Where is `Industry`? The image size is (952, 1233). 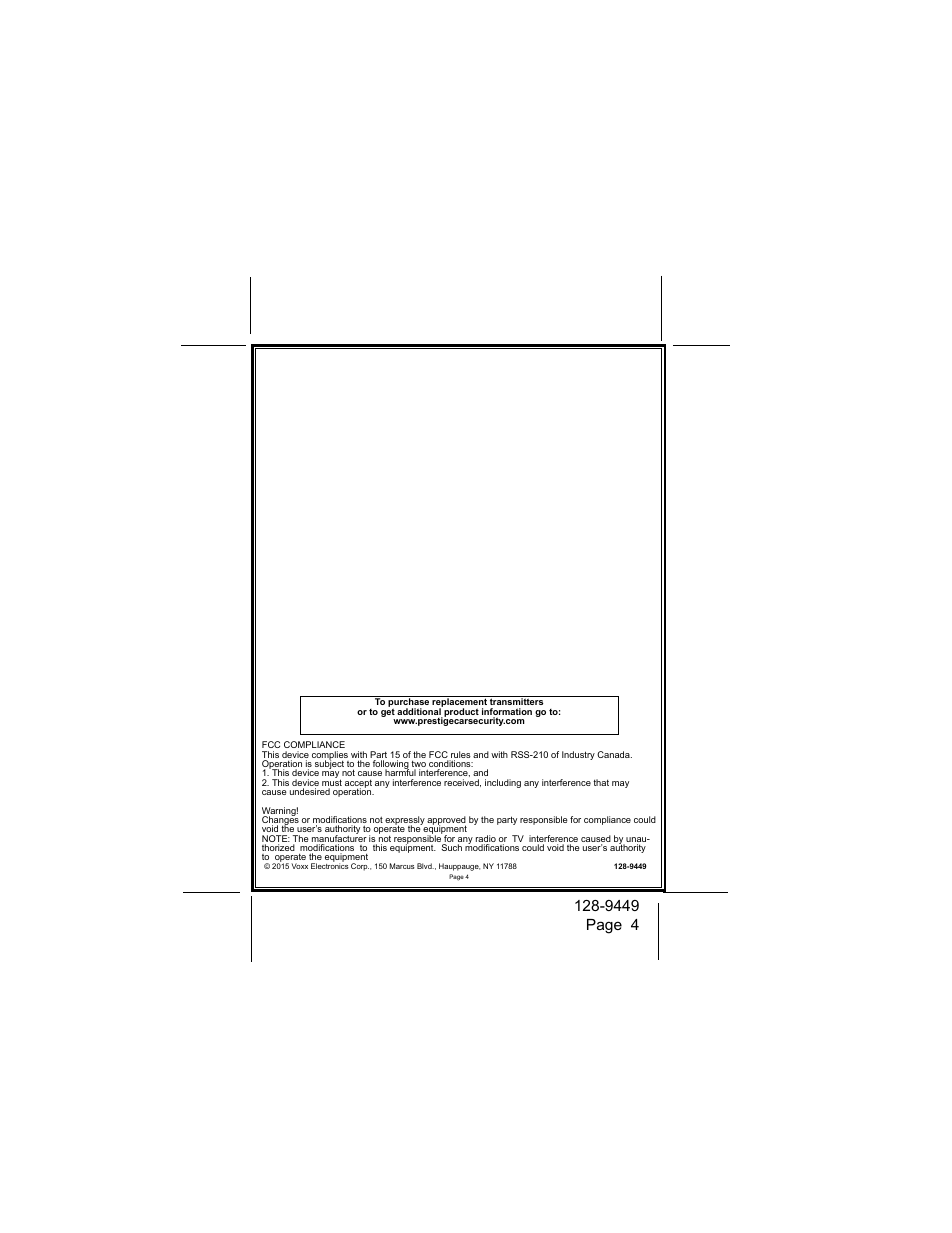 Industry is located at coordinates (578, 755).
